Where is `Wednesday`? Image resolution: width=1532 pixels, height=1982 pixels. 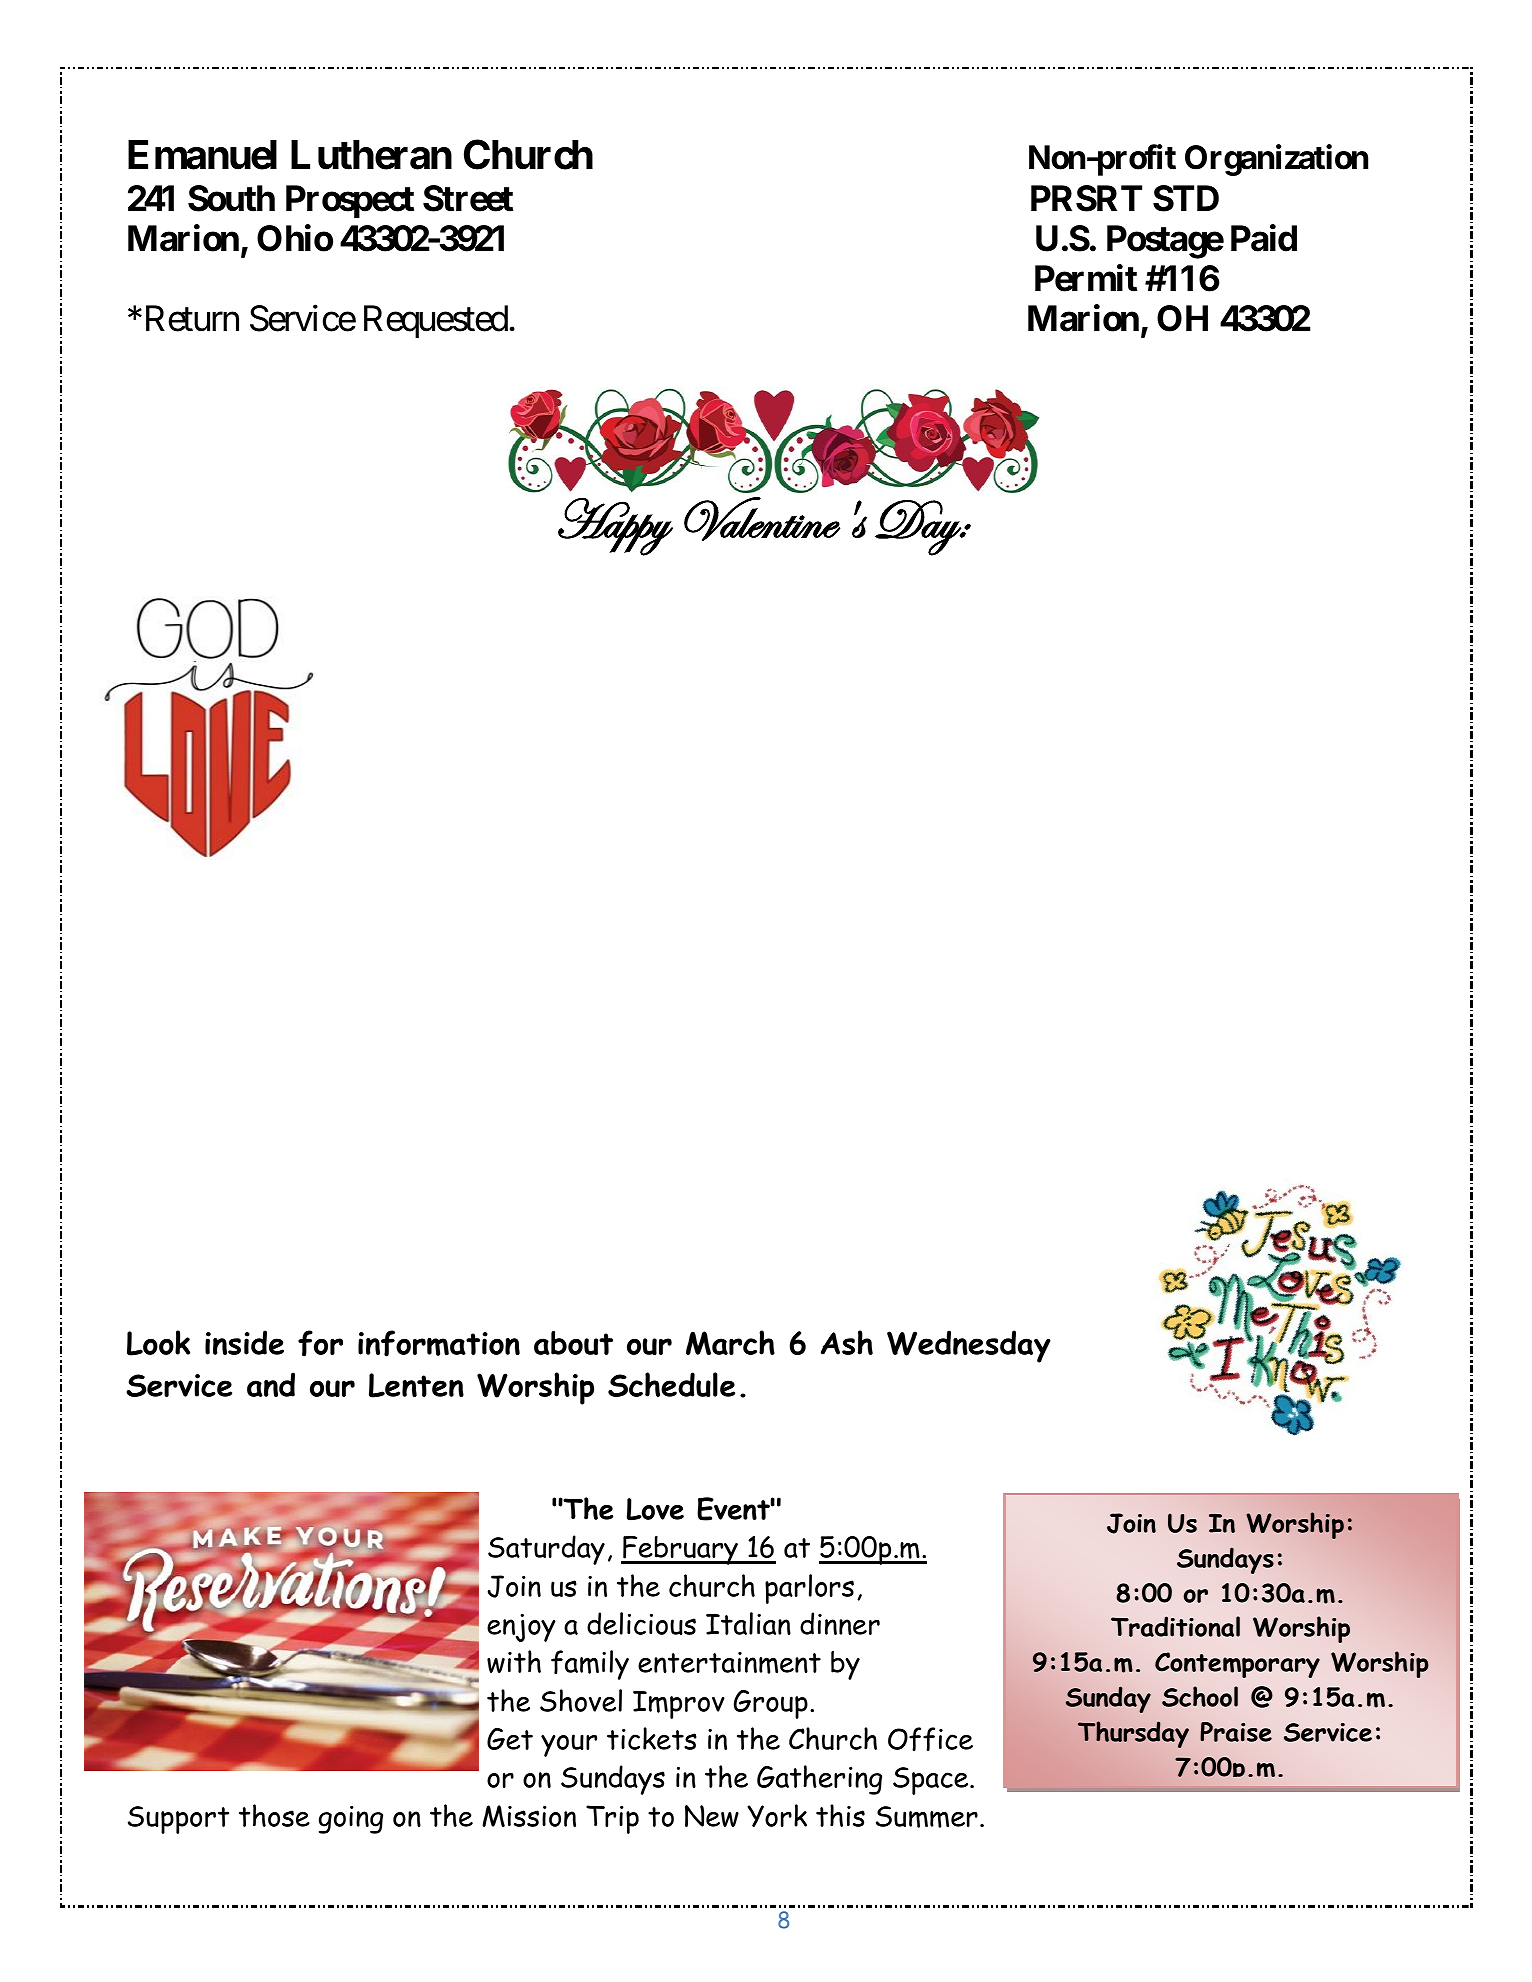 Wednesday is located at coordinates (969, 1346).
